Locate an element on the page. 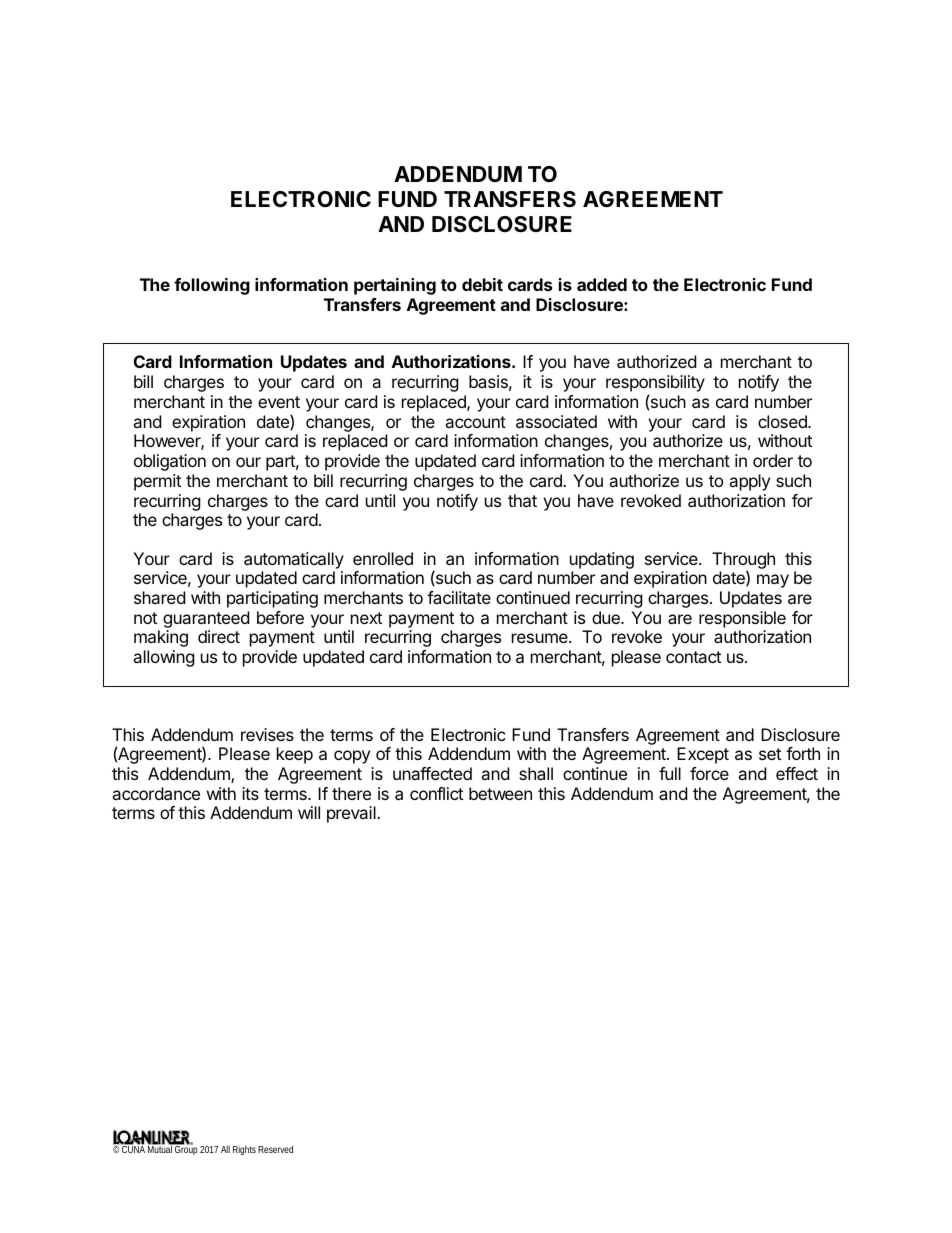 Image resolution: width=952 pixels, height=1233 pixels. Rights is located at coordinates (244, 1150).
